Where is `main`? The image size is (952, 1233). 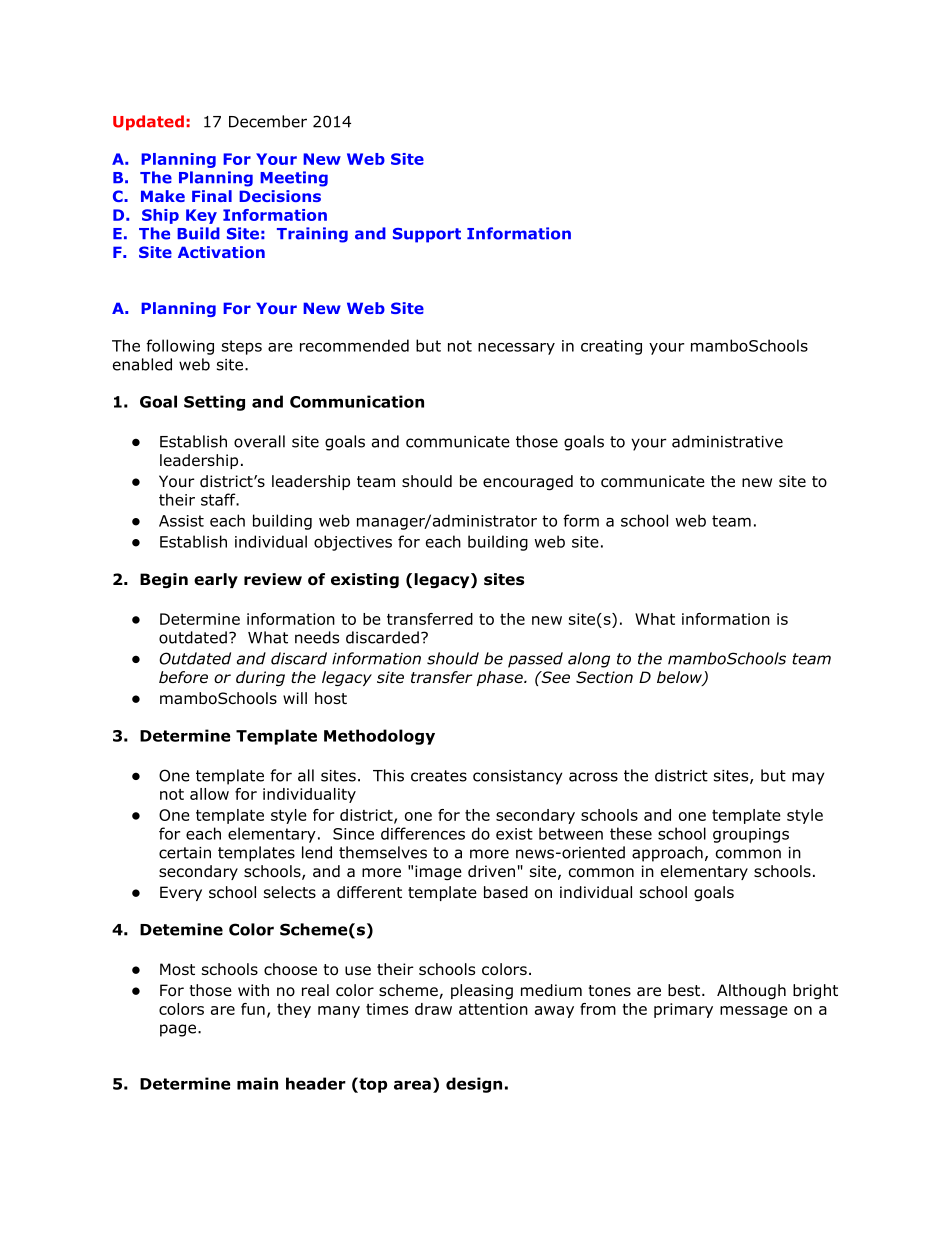
main is located at coordinates (257, 1083).
